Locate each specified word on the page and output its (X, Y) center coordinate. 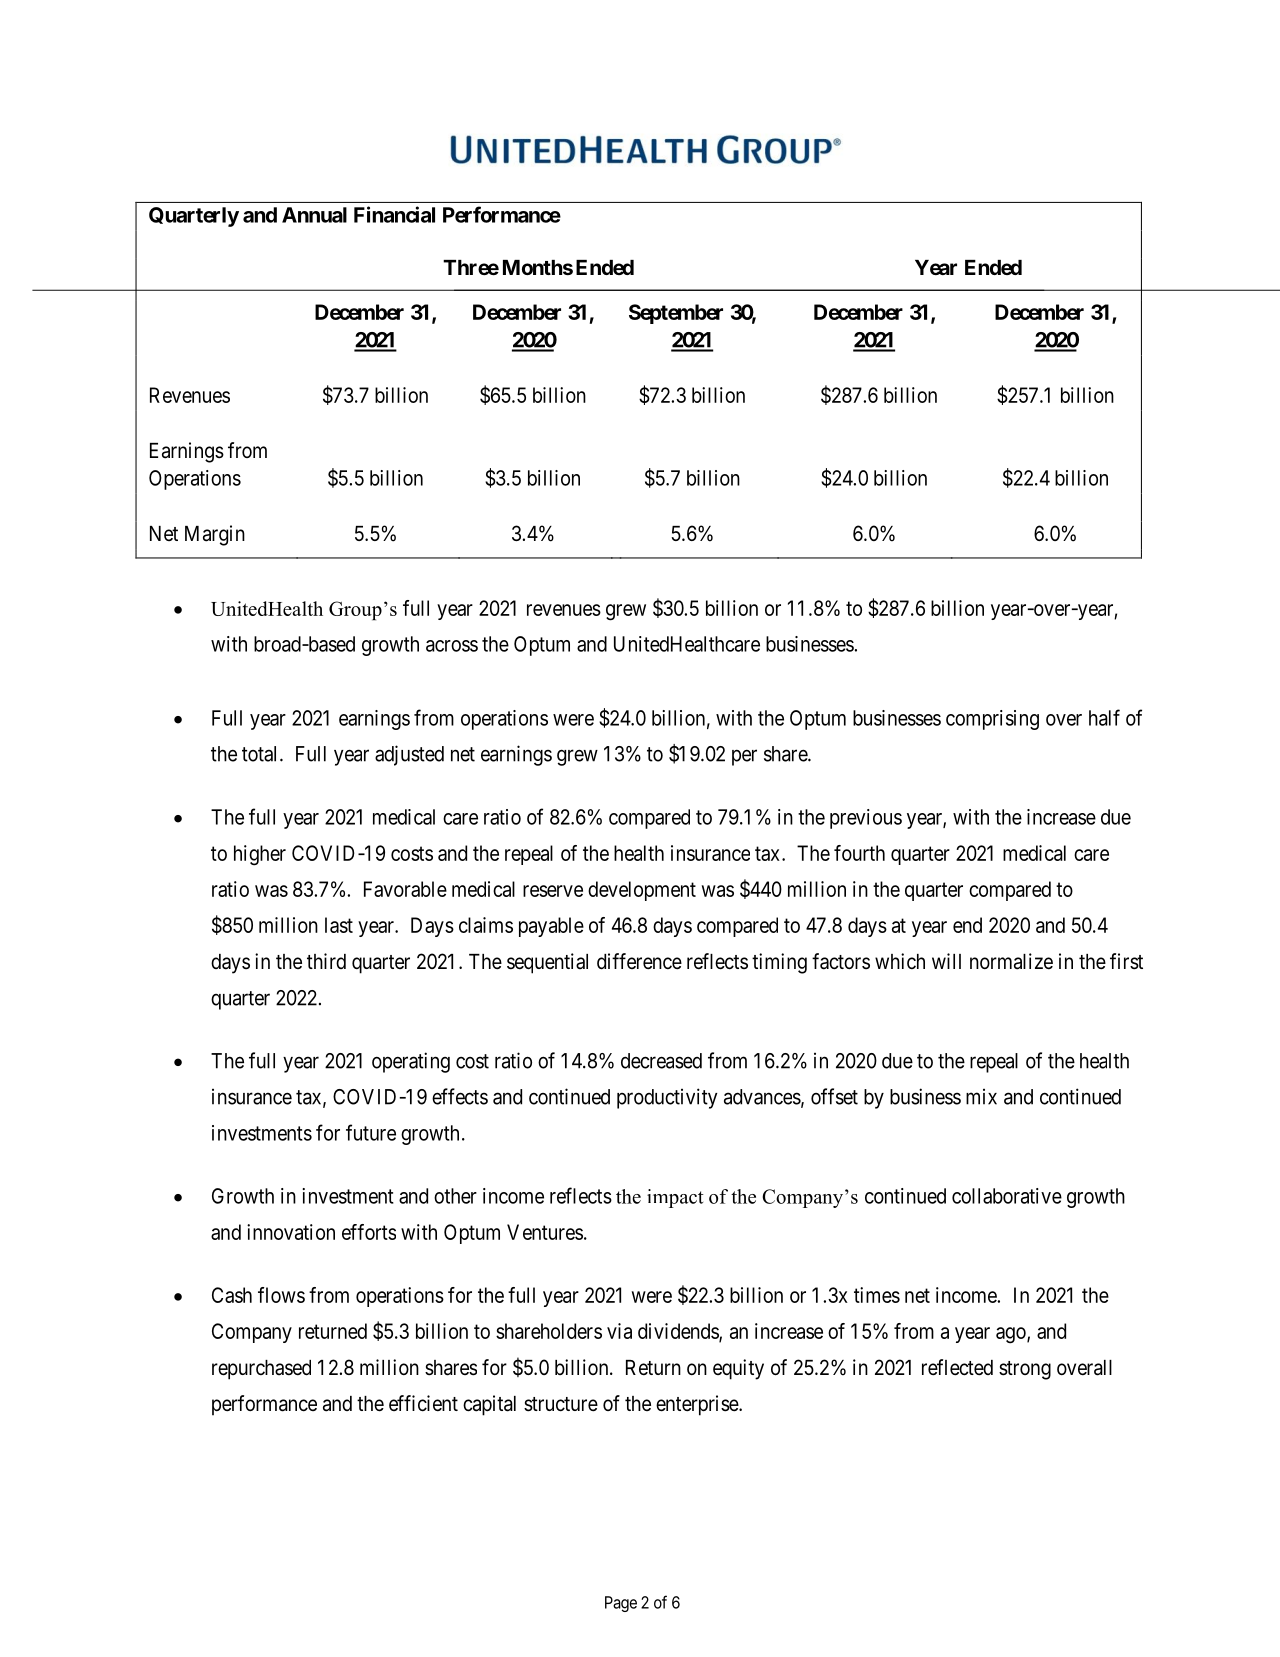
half (1104, 717)
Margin (215, 535)
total (261, 754)
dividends (679, 1332)
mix (981, 1097)
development (642, 891)
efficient (423, 1403)
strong (1025, 1370)
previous (866, 819)
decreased (661, 1061)
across (452, 646)
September (676, 314)
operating (411, 1062)
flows (281, 1295)
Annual (314, 215)
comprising (992, 720)
